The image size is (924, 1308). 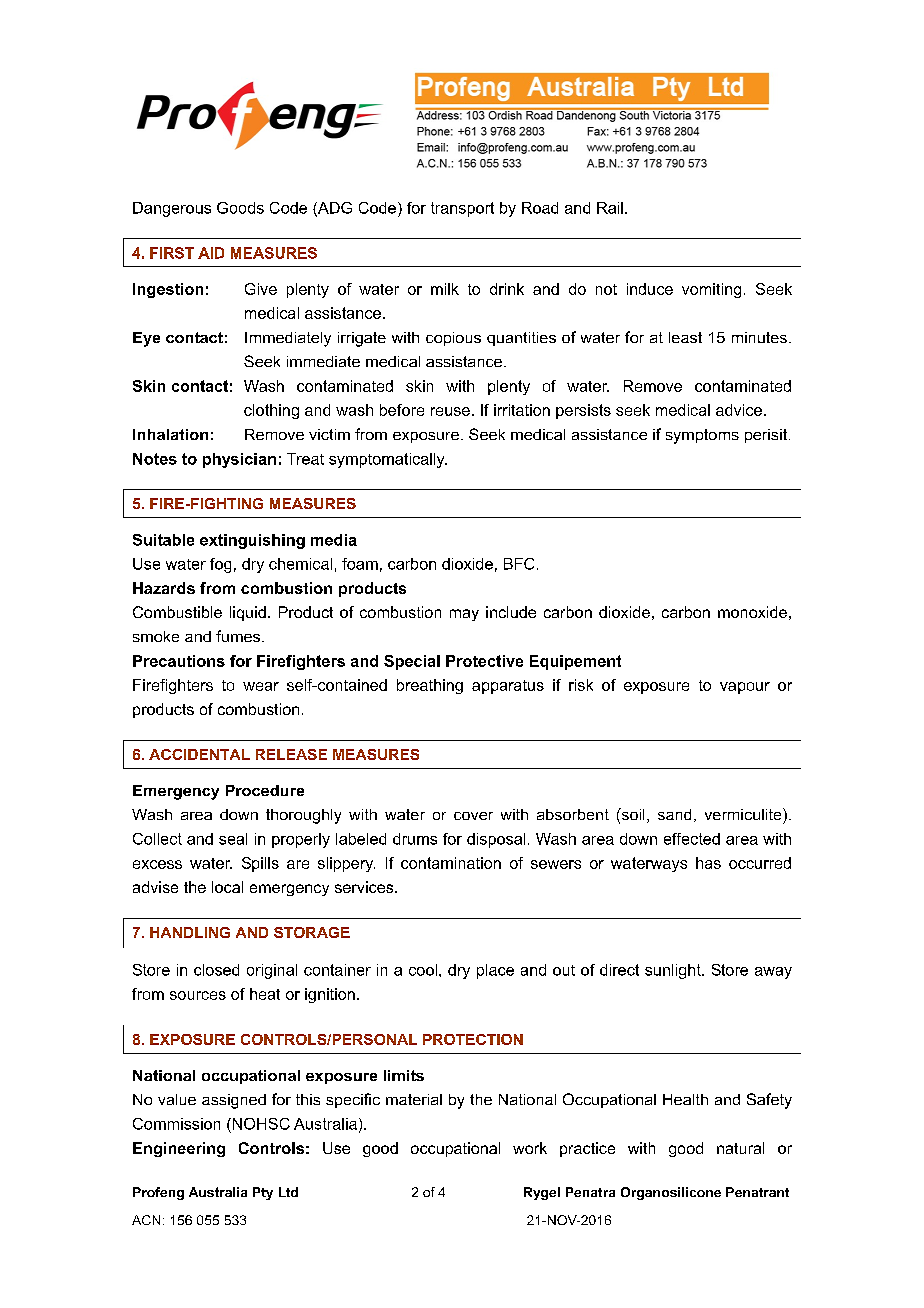 I want to click on transport, so click(x=462, y=209).
